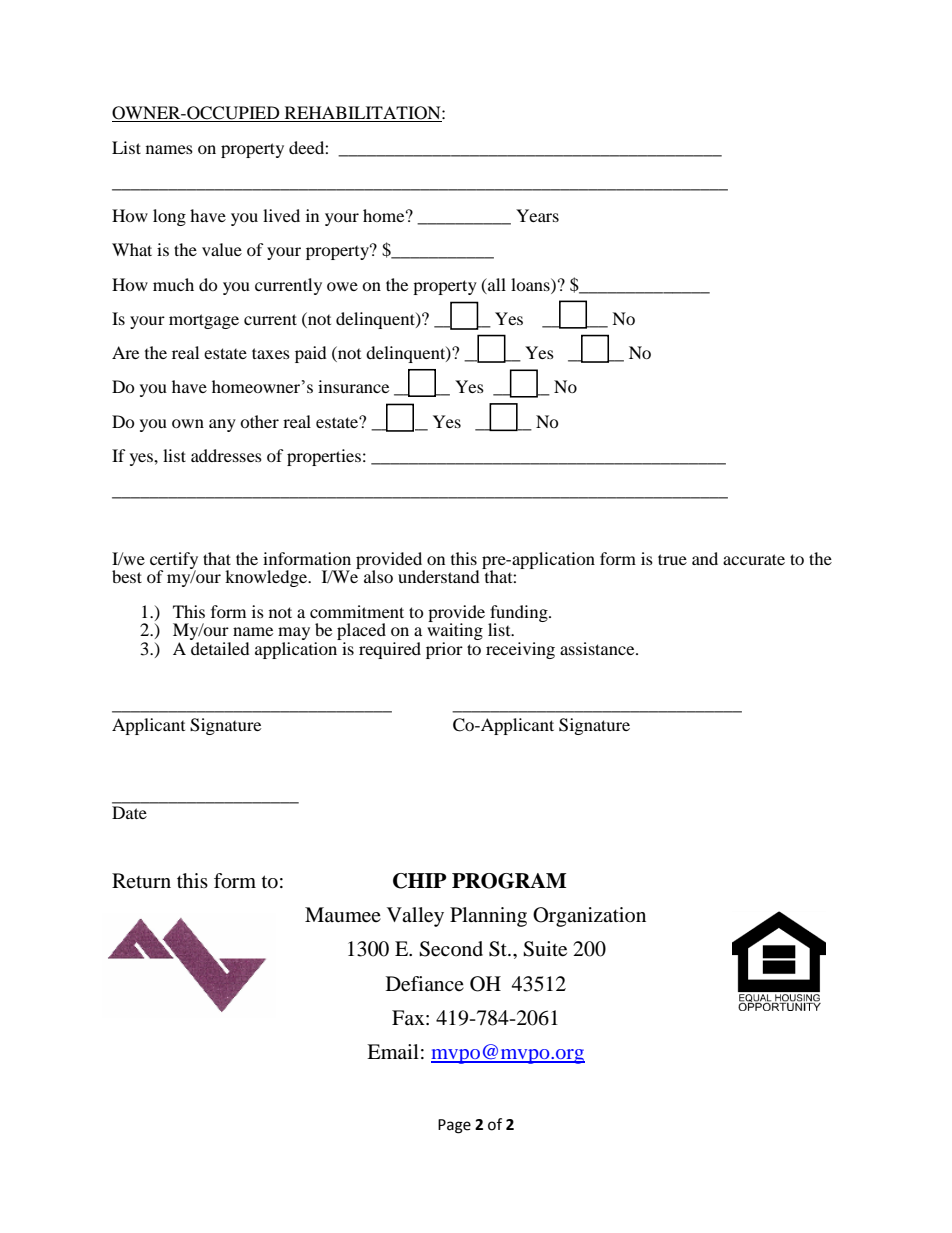 This document has height=1233, width=952. I want to click on value, so click(222, 249).
